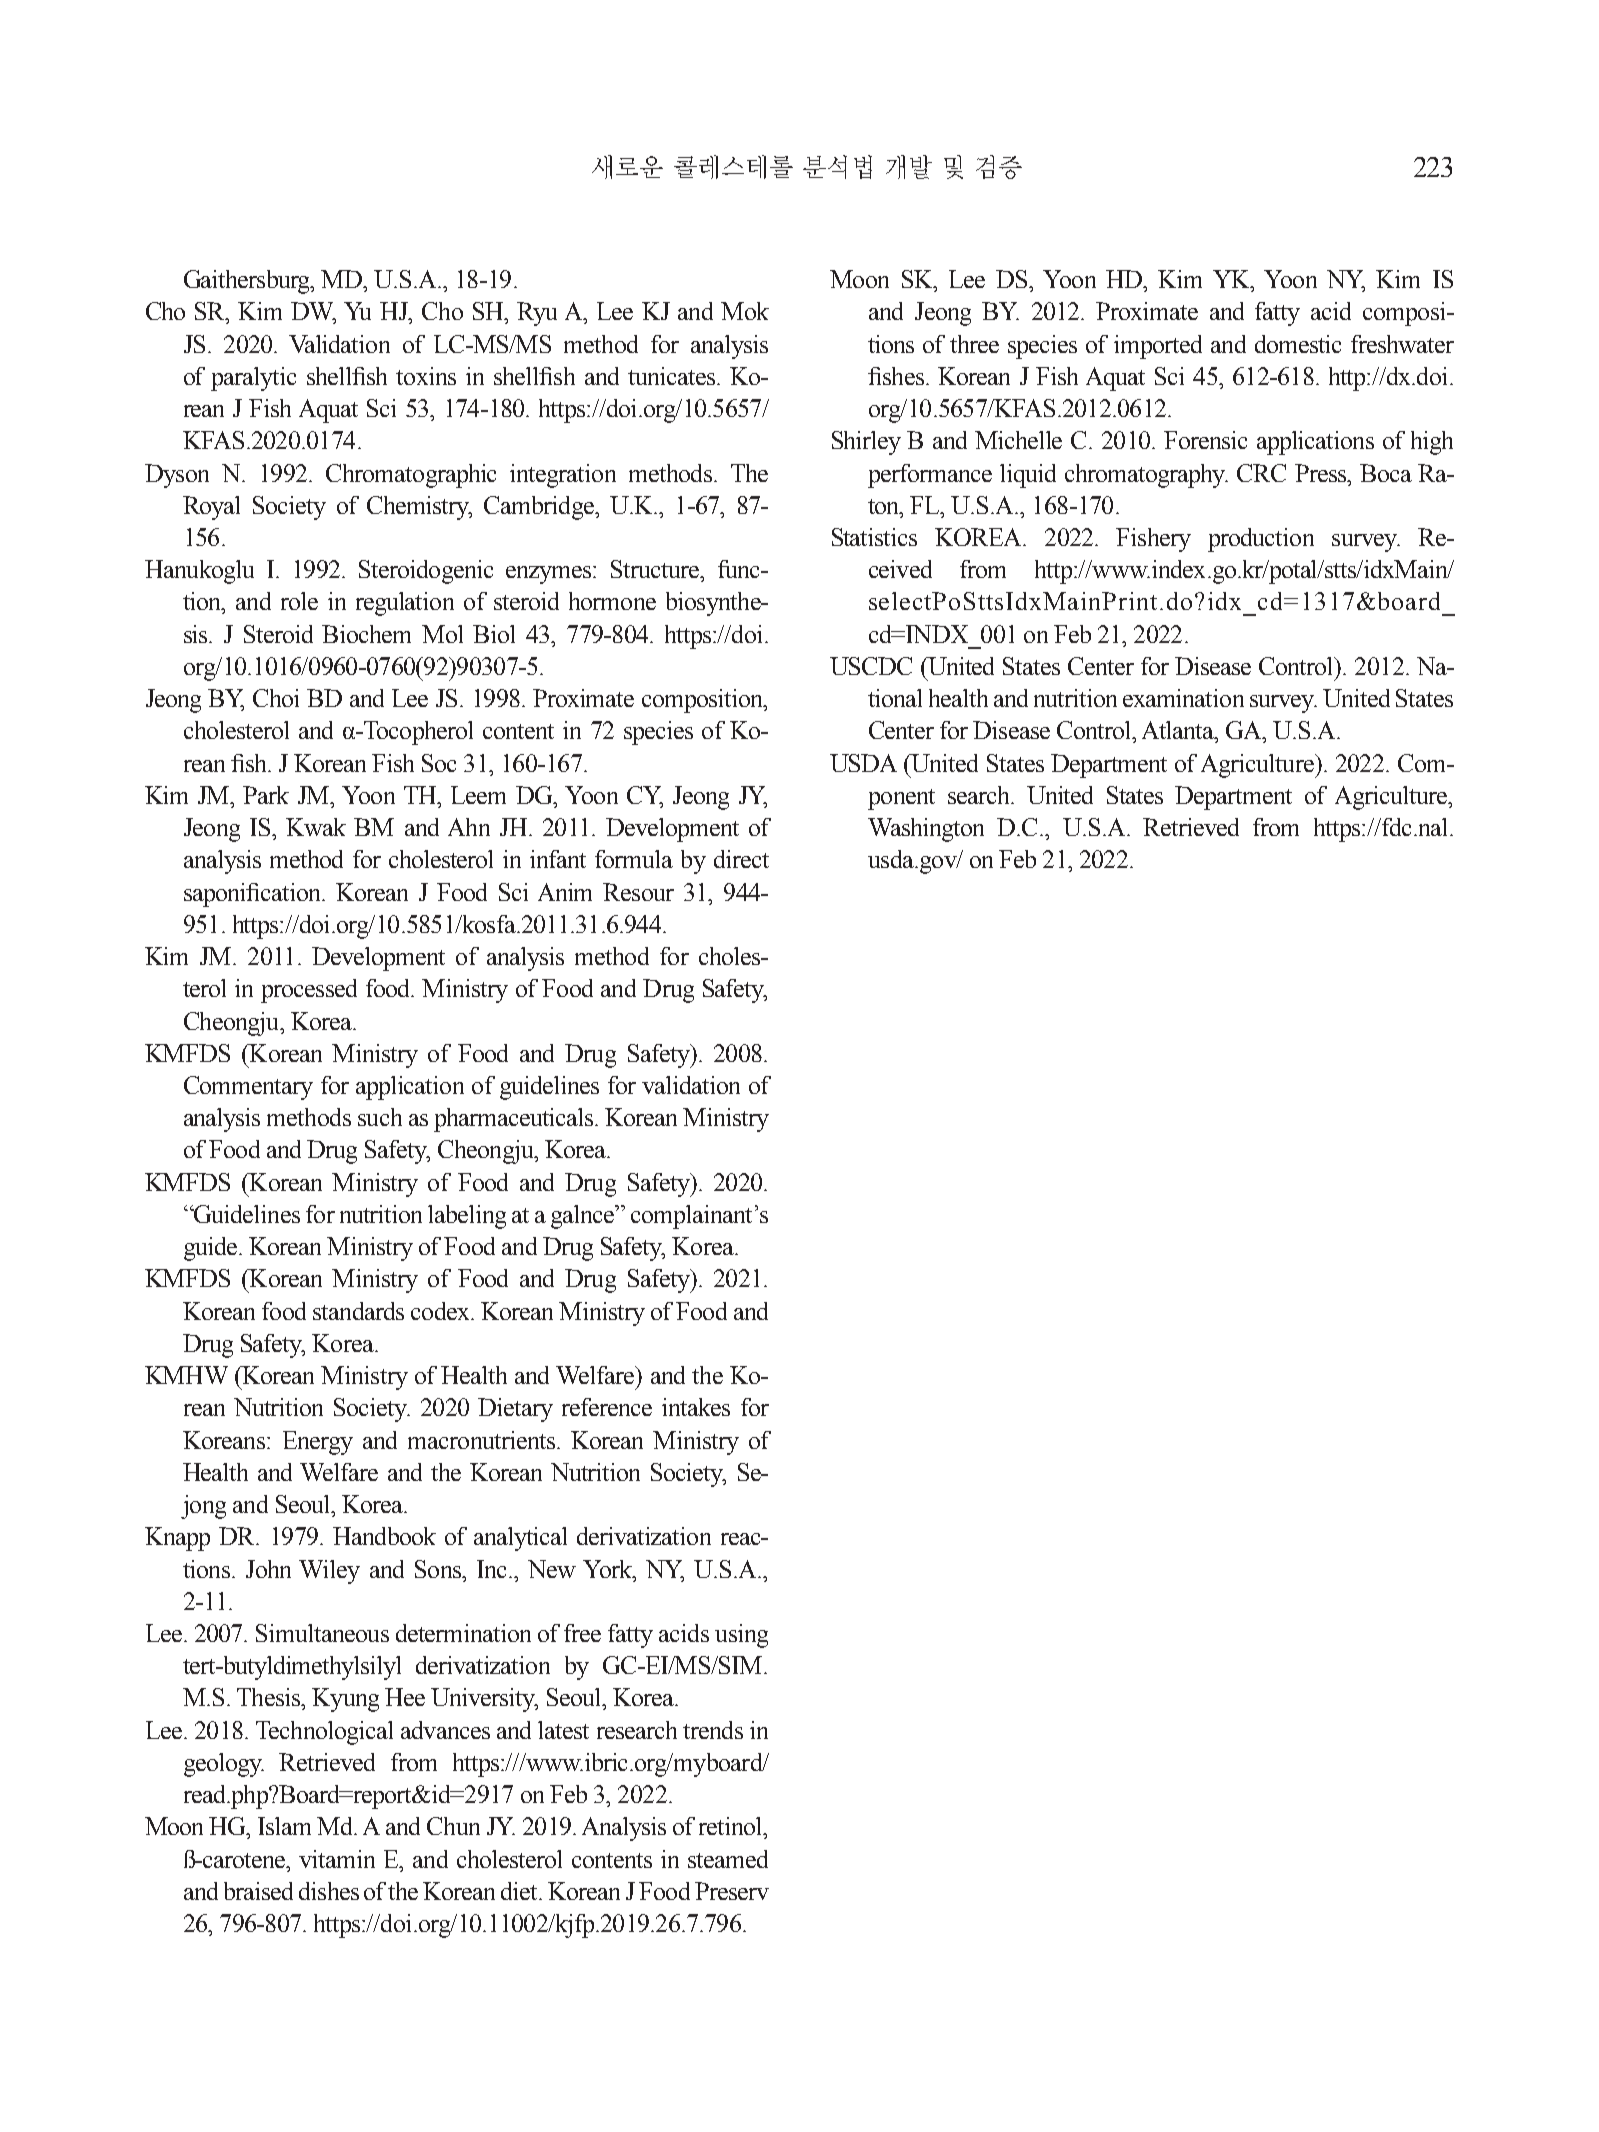 Image resolution: width=1599 pixels, height=2132 pixels. What do you see at coordinates (515, 1120) in the screenshot?
I see `pharmaceuticals` at bounding box center [515, 1120].
